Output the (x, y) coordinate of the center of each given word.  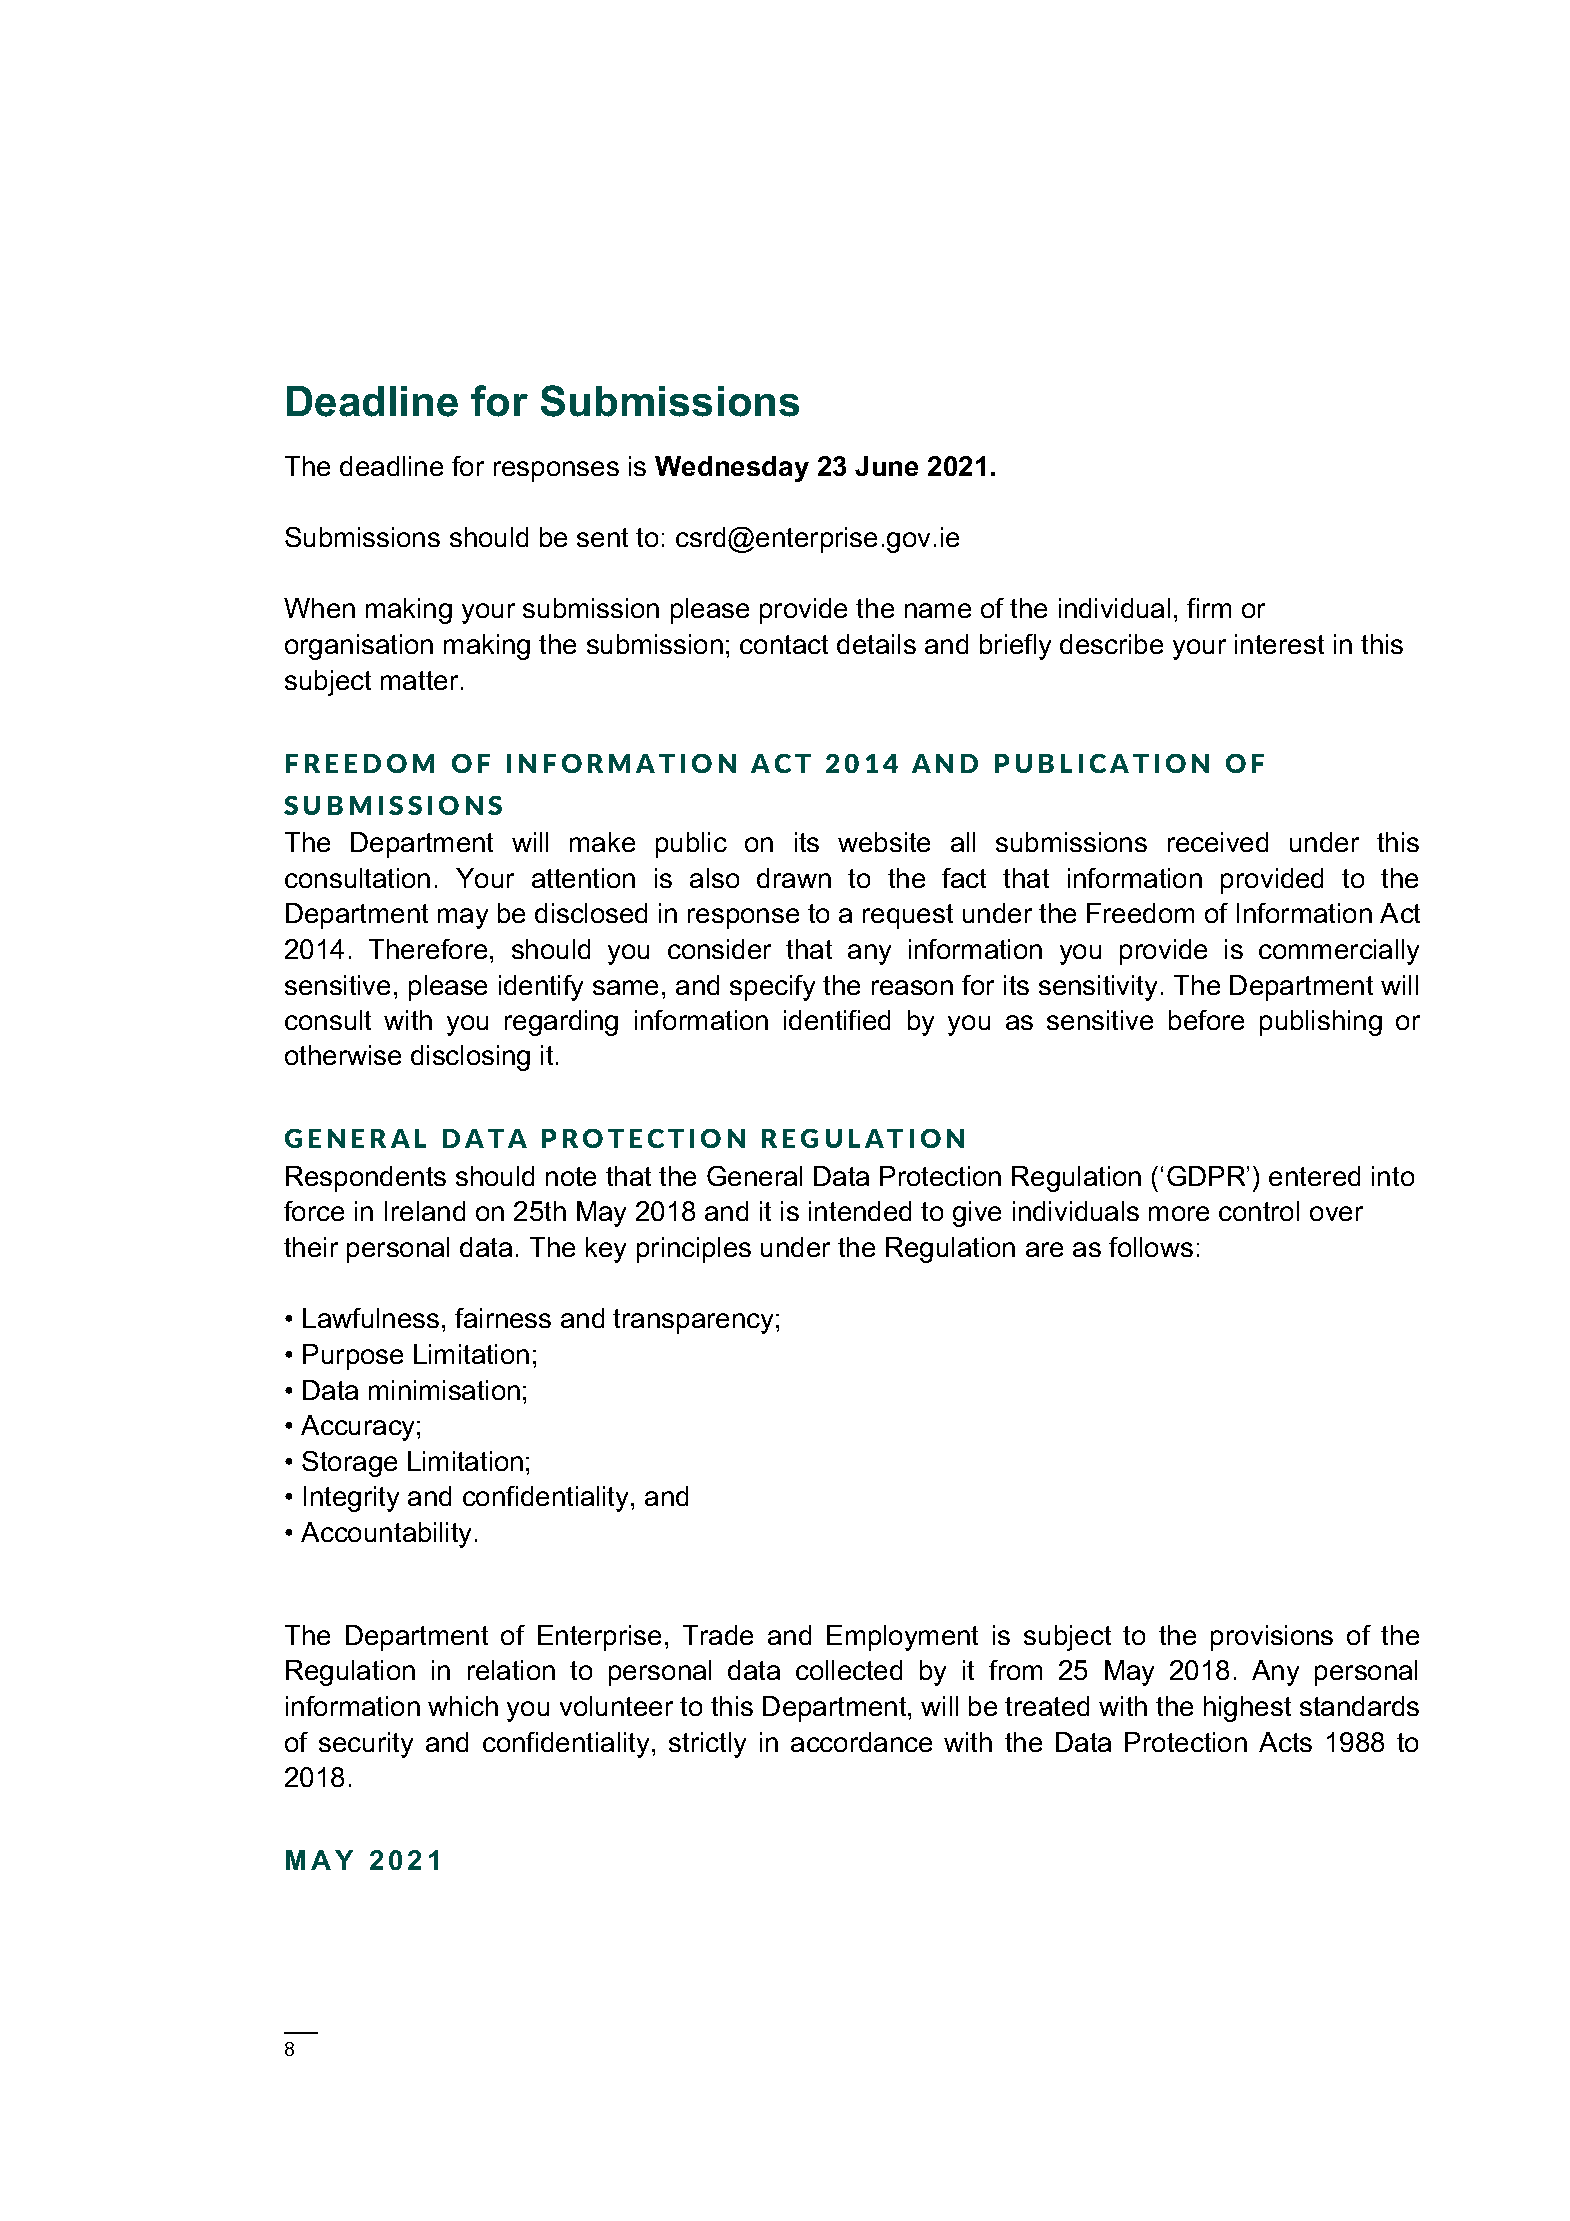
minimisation (444, 1390)
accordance (861, 1742)
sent (602, 537)
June (886, 466)
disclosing (470, 1058)
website (884, 842)
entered (1314, 1176)
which (463, 1706)
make (602, 842)
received (1218, 842)
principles (694, 1250)
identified (837, 1020)
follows (1151, 1247)
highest (1247, 1709)
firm (1209, 608)
